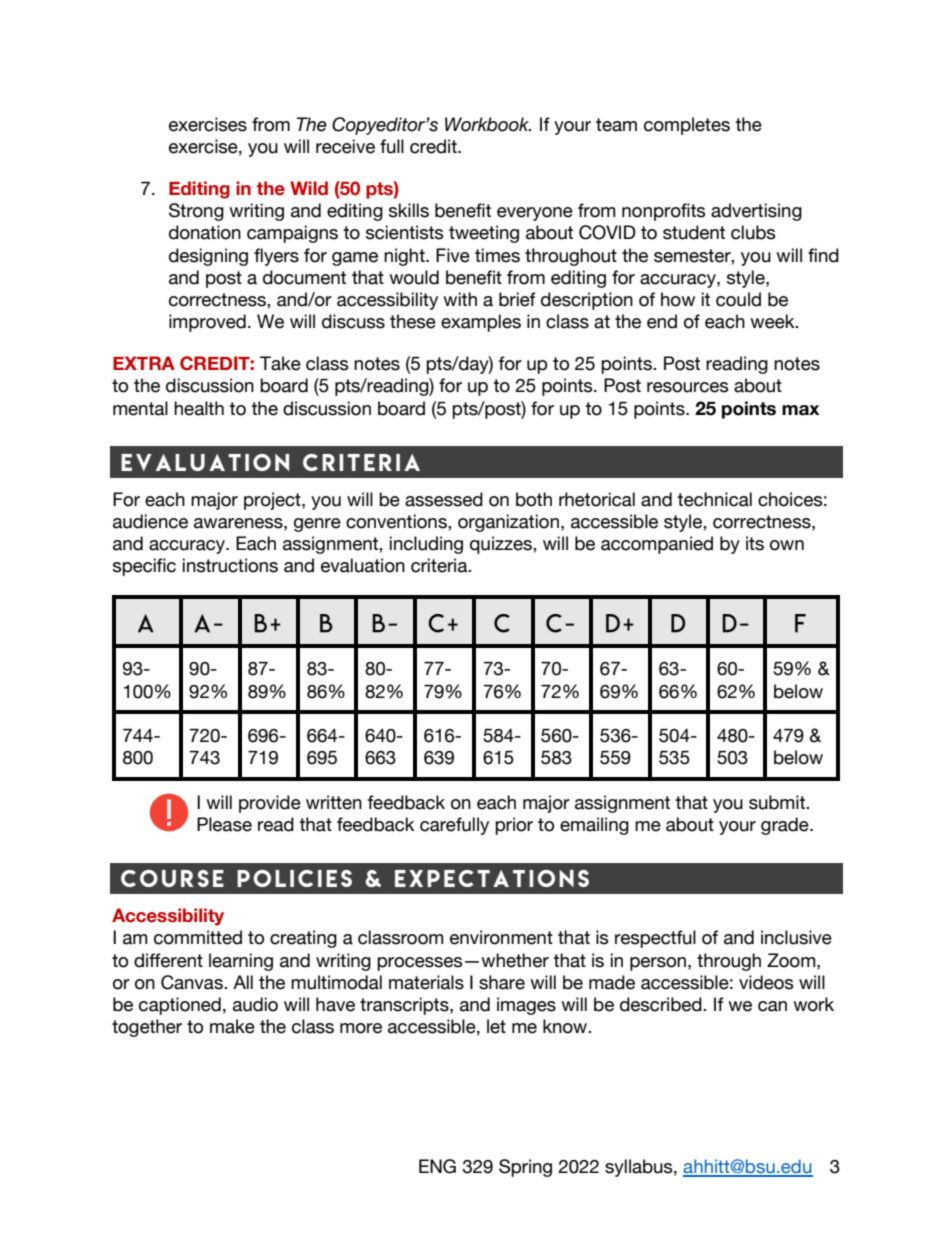 The image size is (952, 1233). Describe the element at coordinates (492, 878) in the page. I see `expectations` at that location.
